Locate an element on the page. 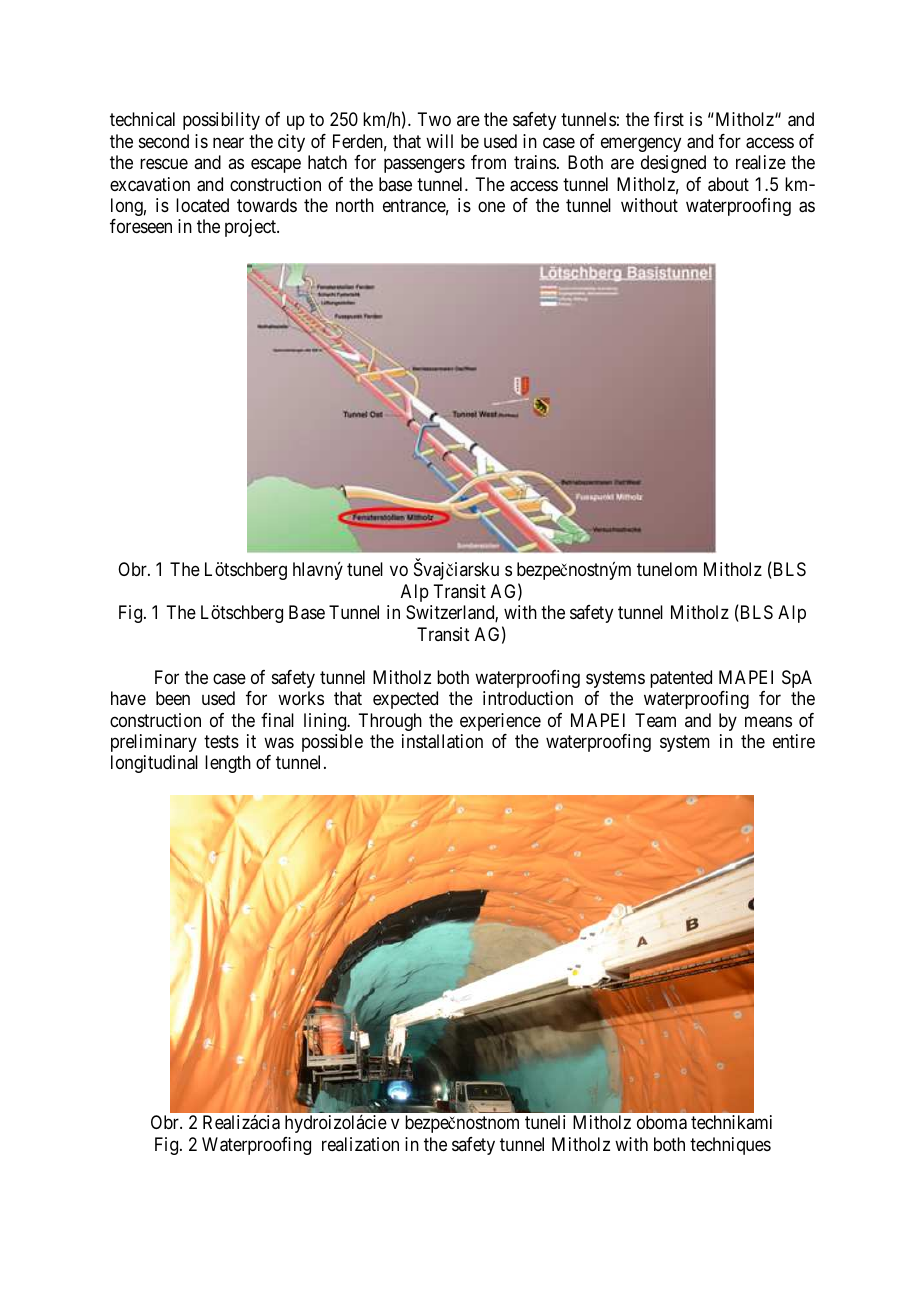  designed is located at coordinates (673, 164).
